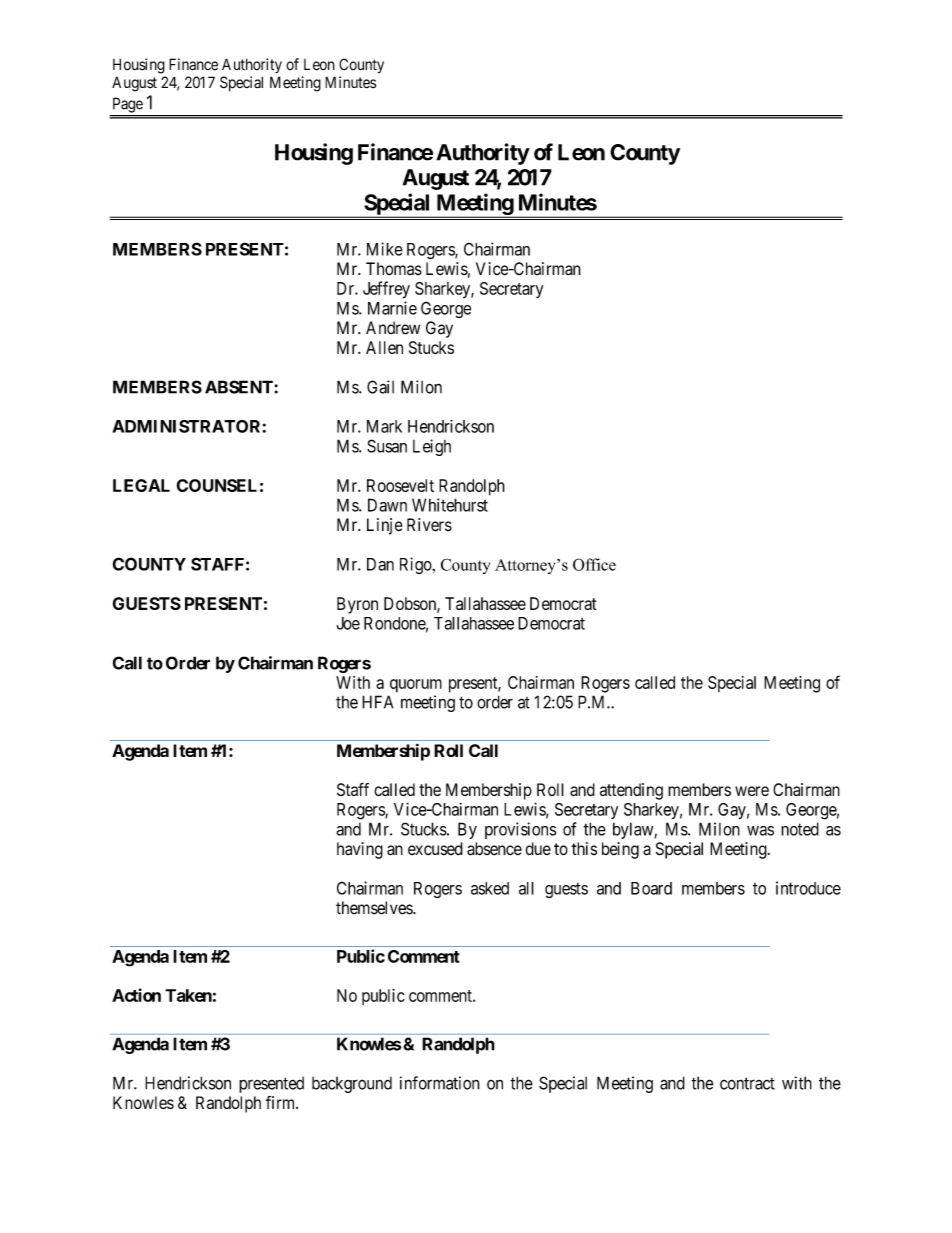 The height and width of the screenshot is (1233, 952). Describe the element at coordinates (394, 269) in the screenshot. I see `Thomas` at that location.
